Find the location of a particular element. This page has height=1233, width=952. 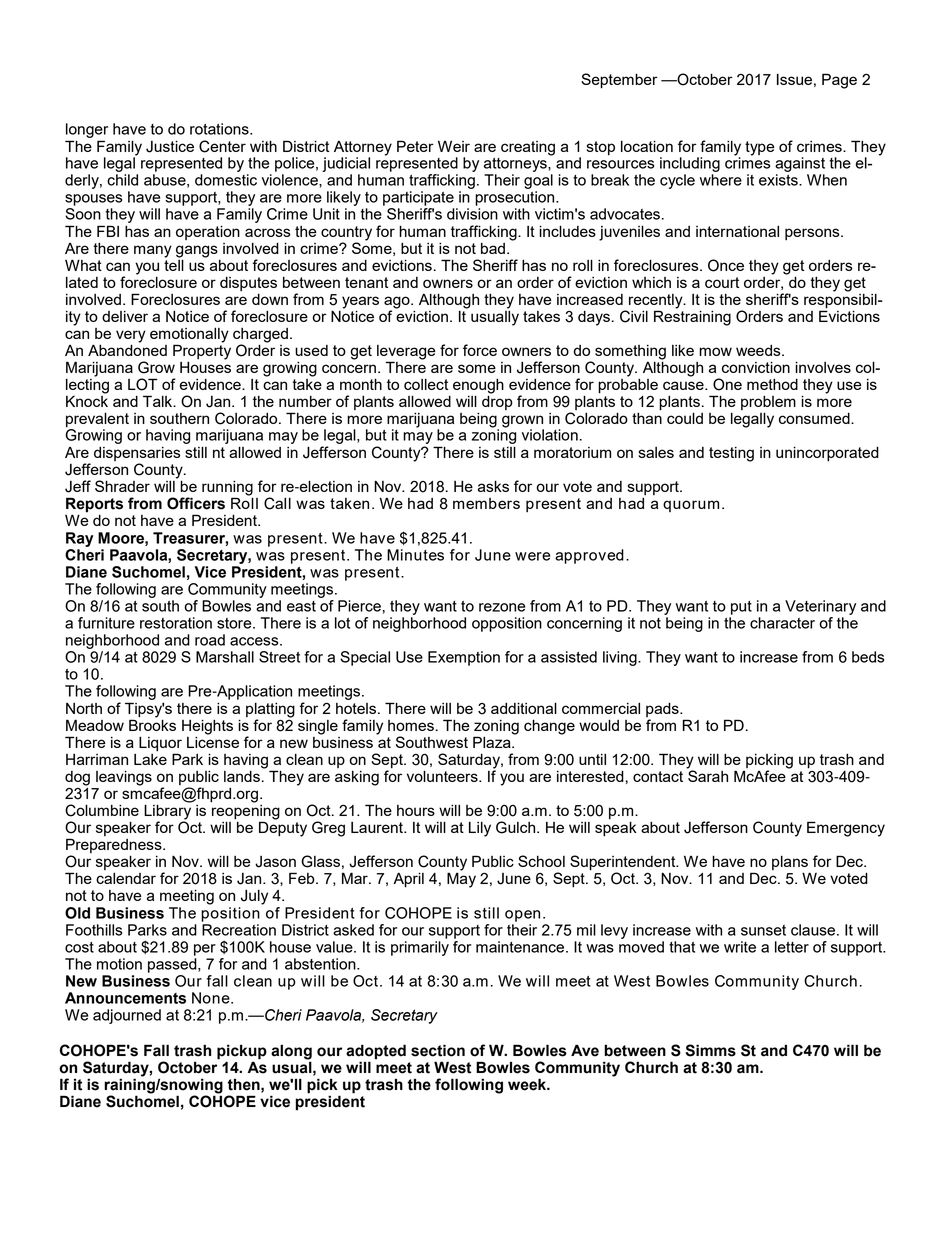

type is located at coordinates (760, 148).
